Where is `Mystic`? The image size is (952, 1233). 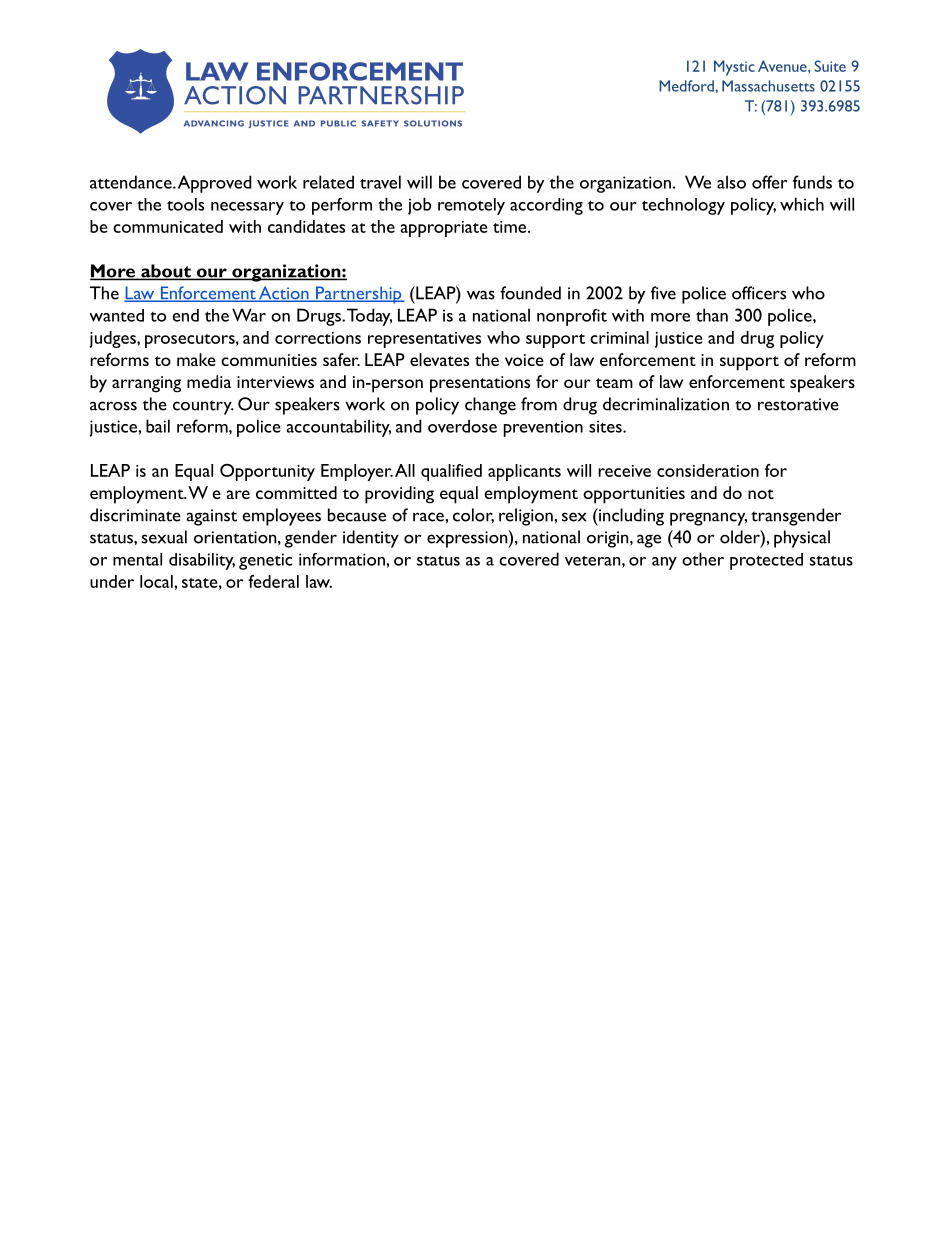
Mystic is located at coordinates (734, 68).
